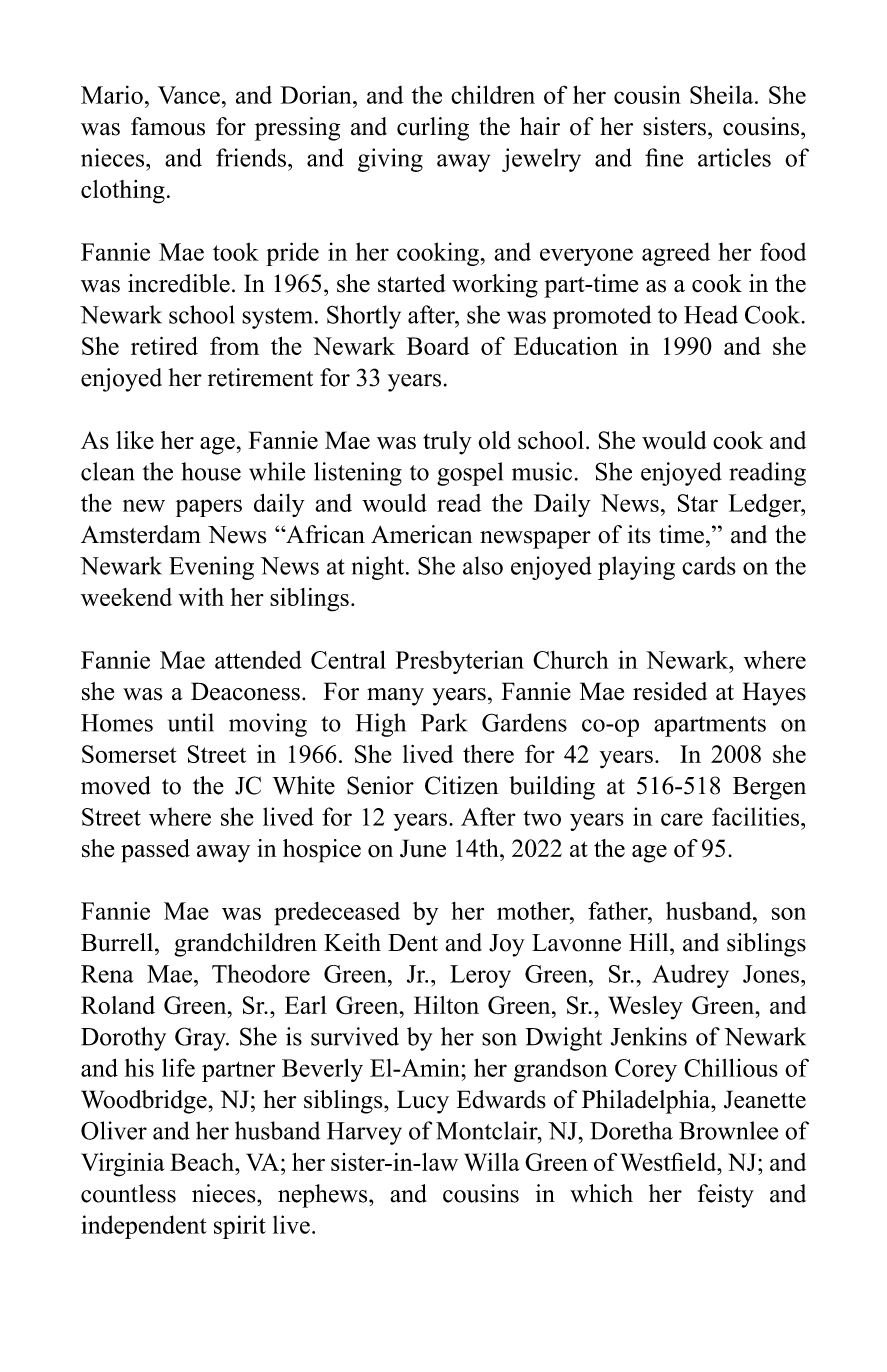 The image size is (887, 1372). I want to click on Beach, so click(203, 1162).
